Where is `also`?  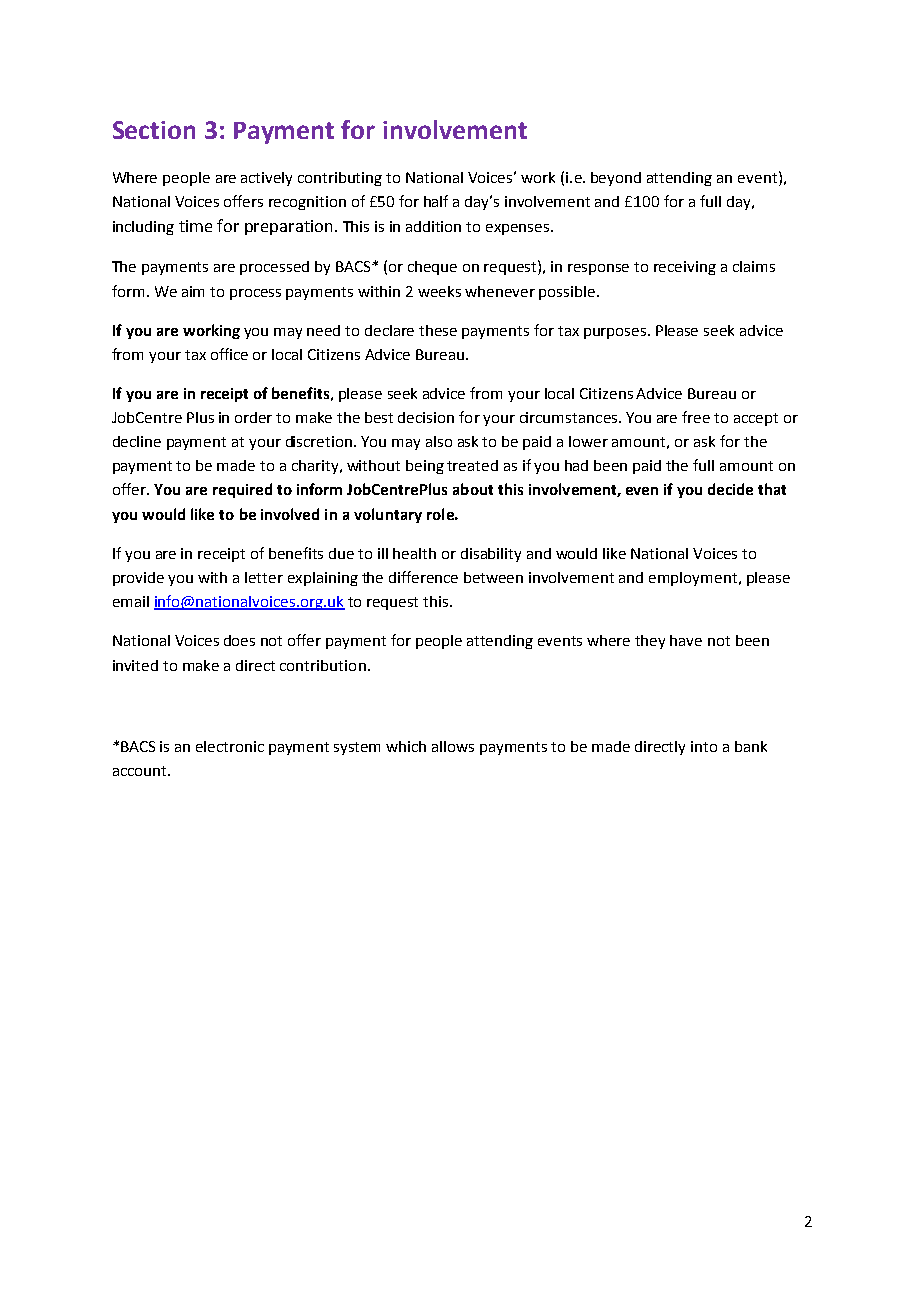
also is located at coordinates (439, 441).
